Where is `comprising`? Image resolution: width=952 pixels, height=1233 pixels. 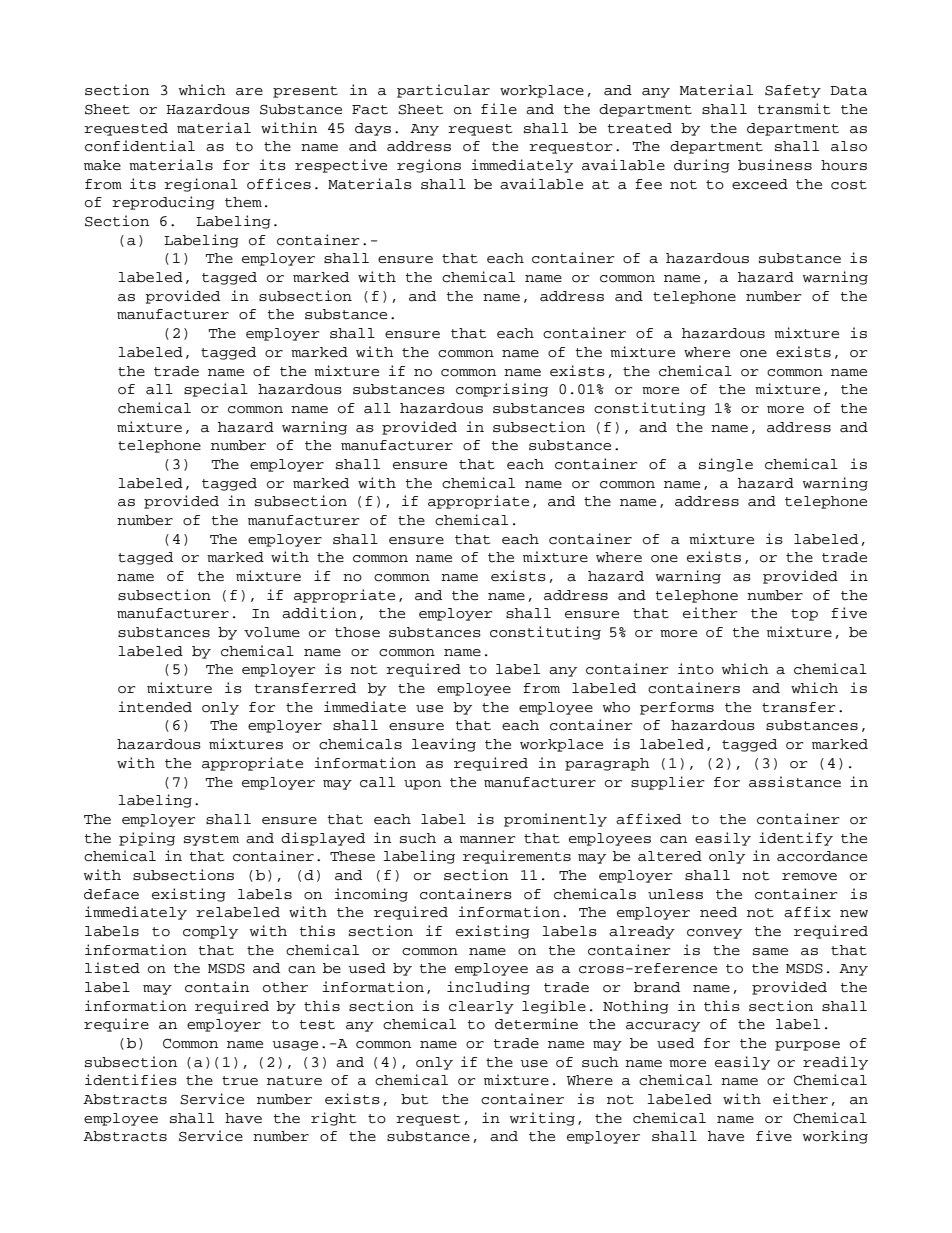 comprising is located at coordinates (502, 390).
